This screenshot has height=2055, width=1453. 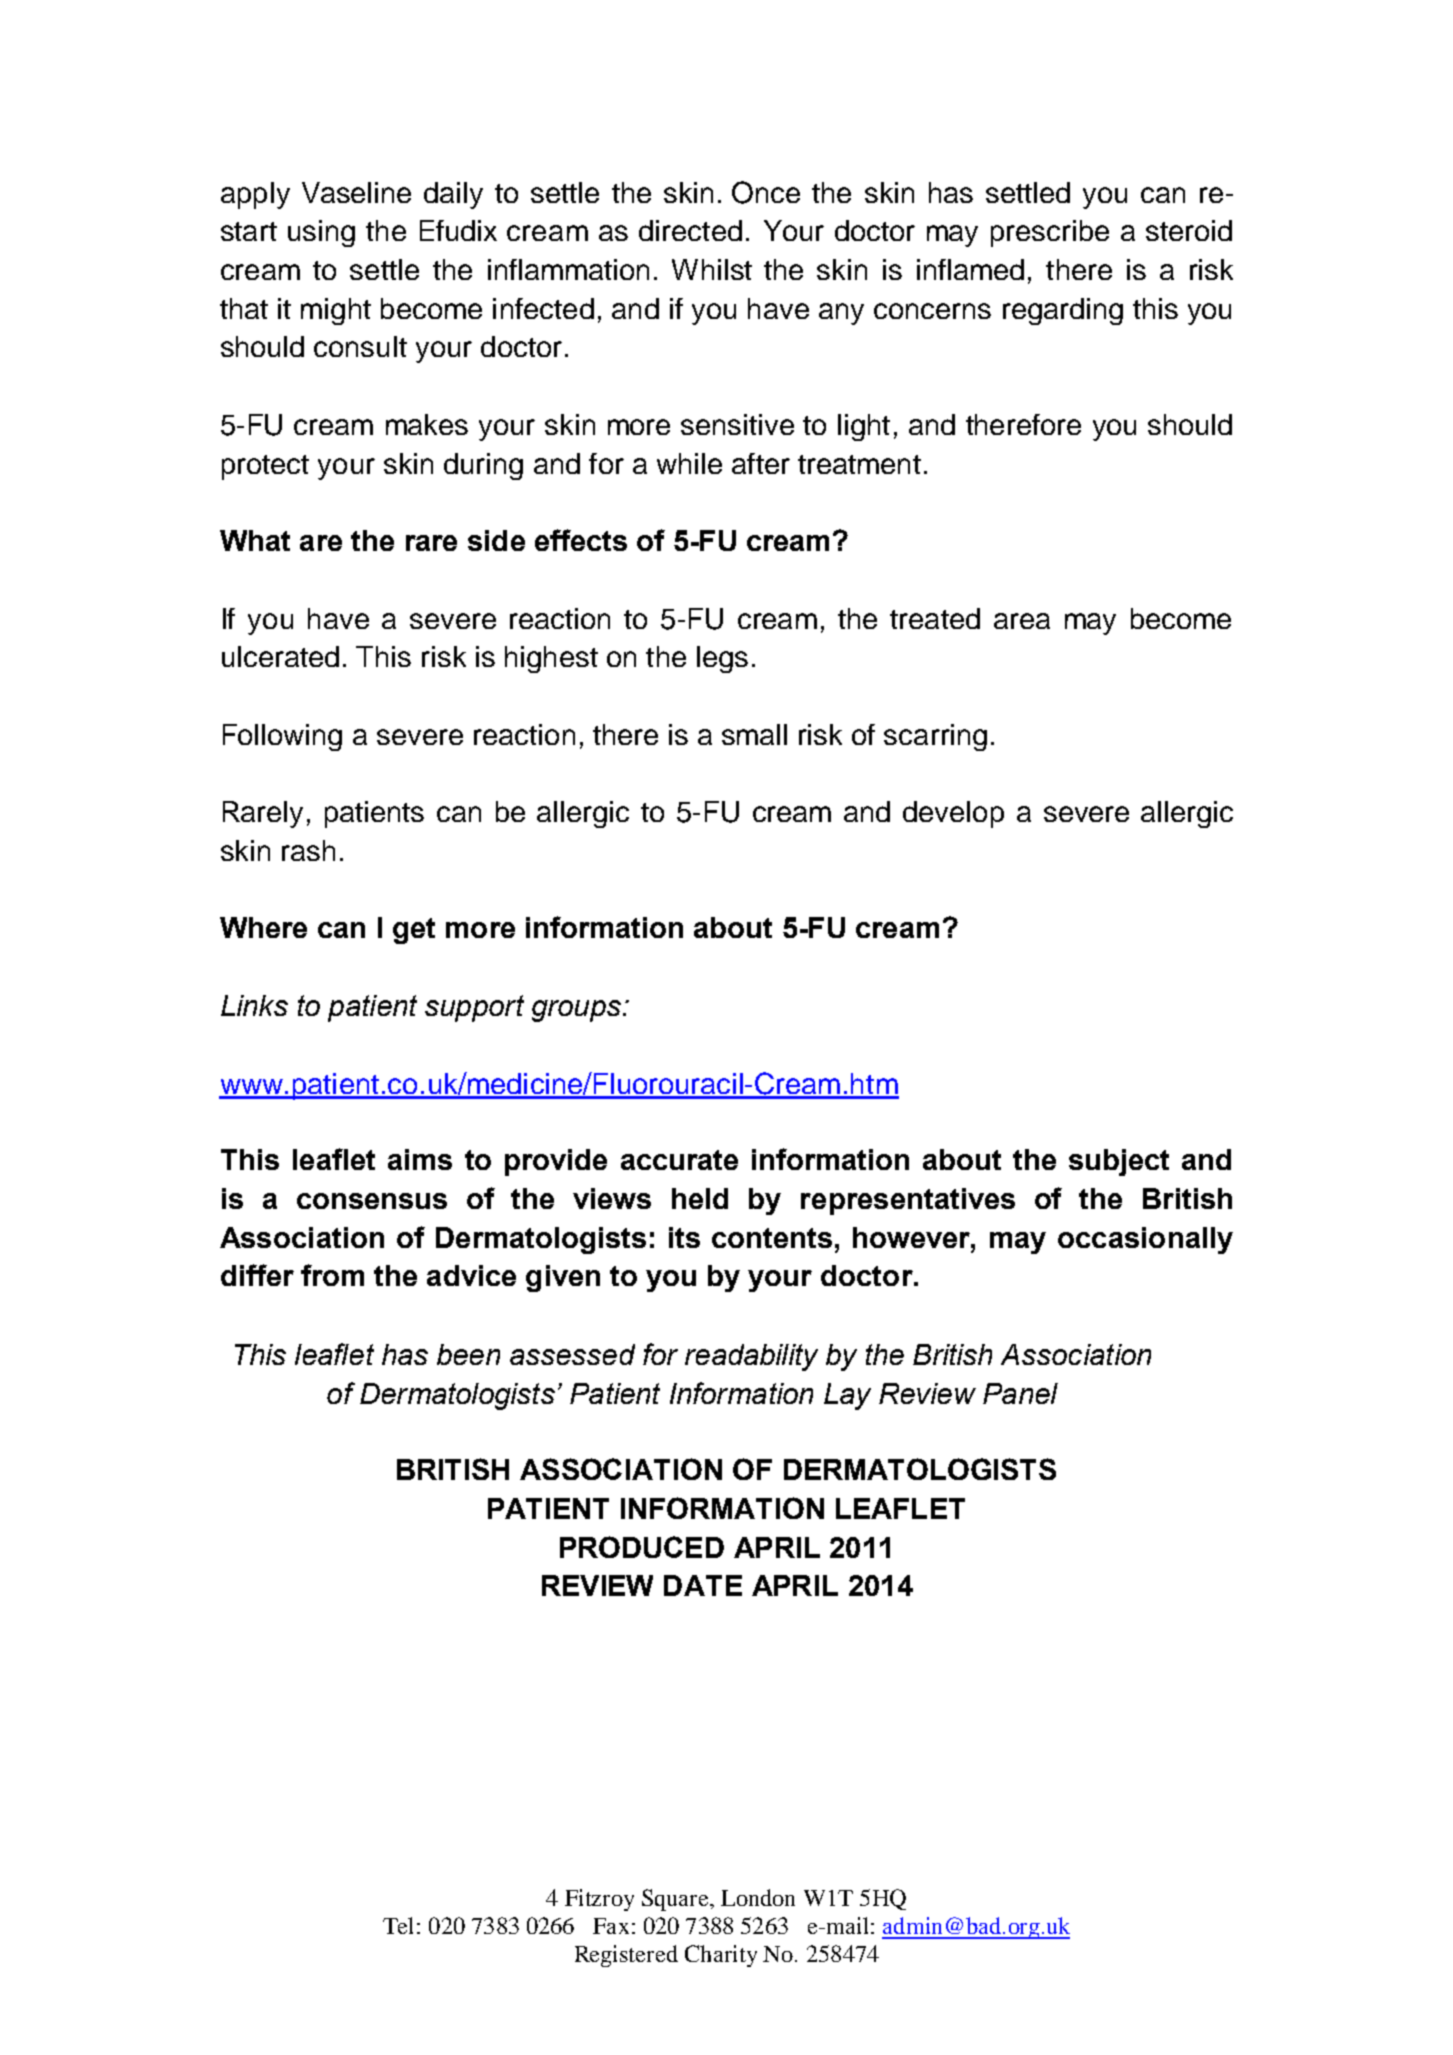 I want to click on occasionally, so click(x=1145, y=1240).
